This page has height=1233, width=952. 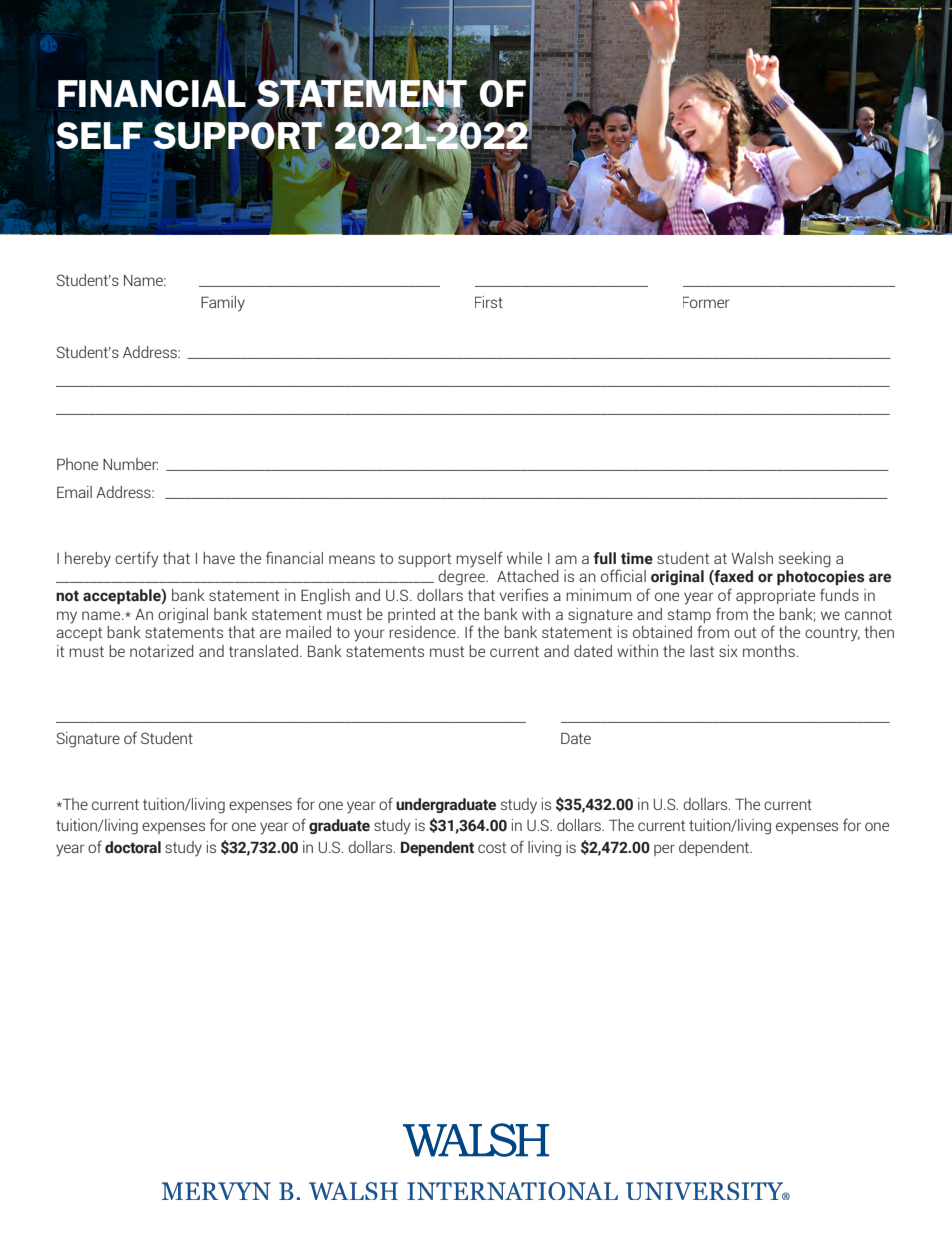 What do you see at coordinates (462, 578) in the page?
I see `degree` at bounding box center [462, 578].
